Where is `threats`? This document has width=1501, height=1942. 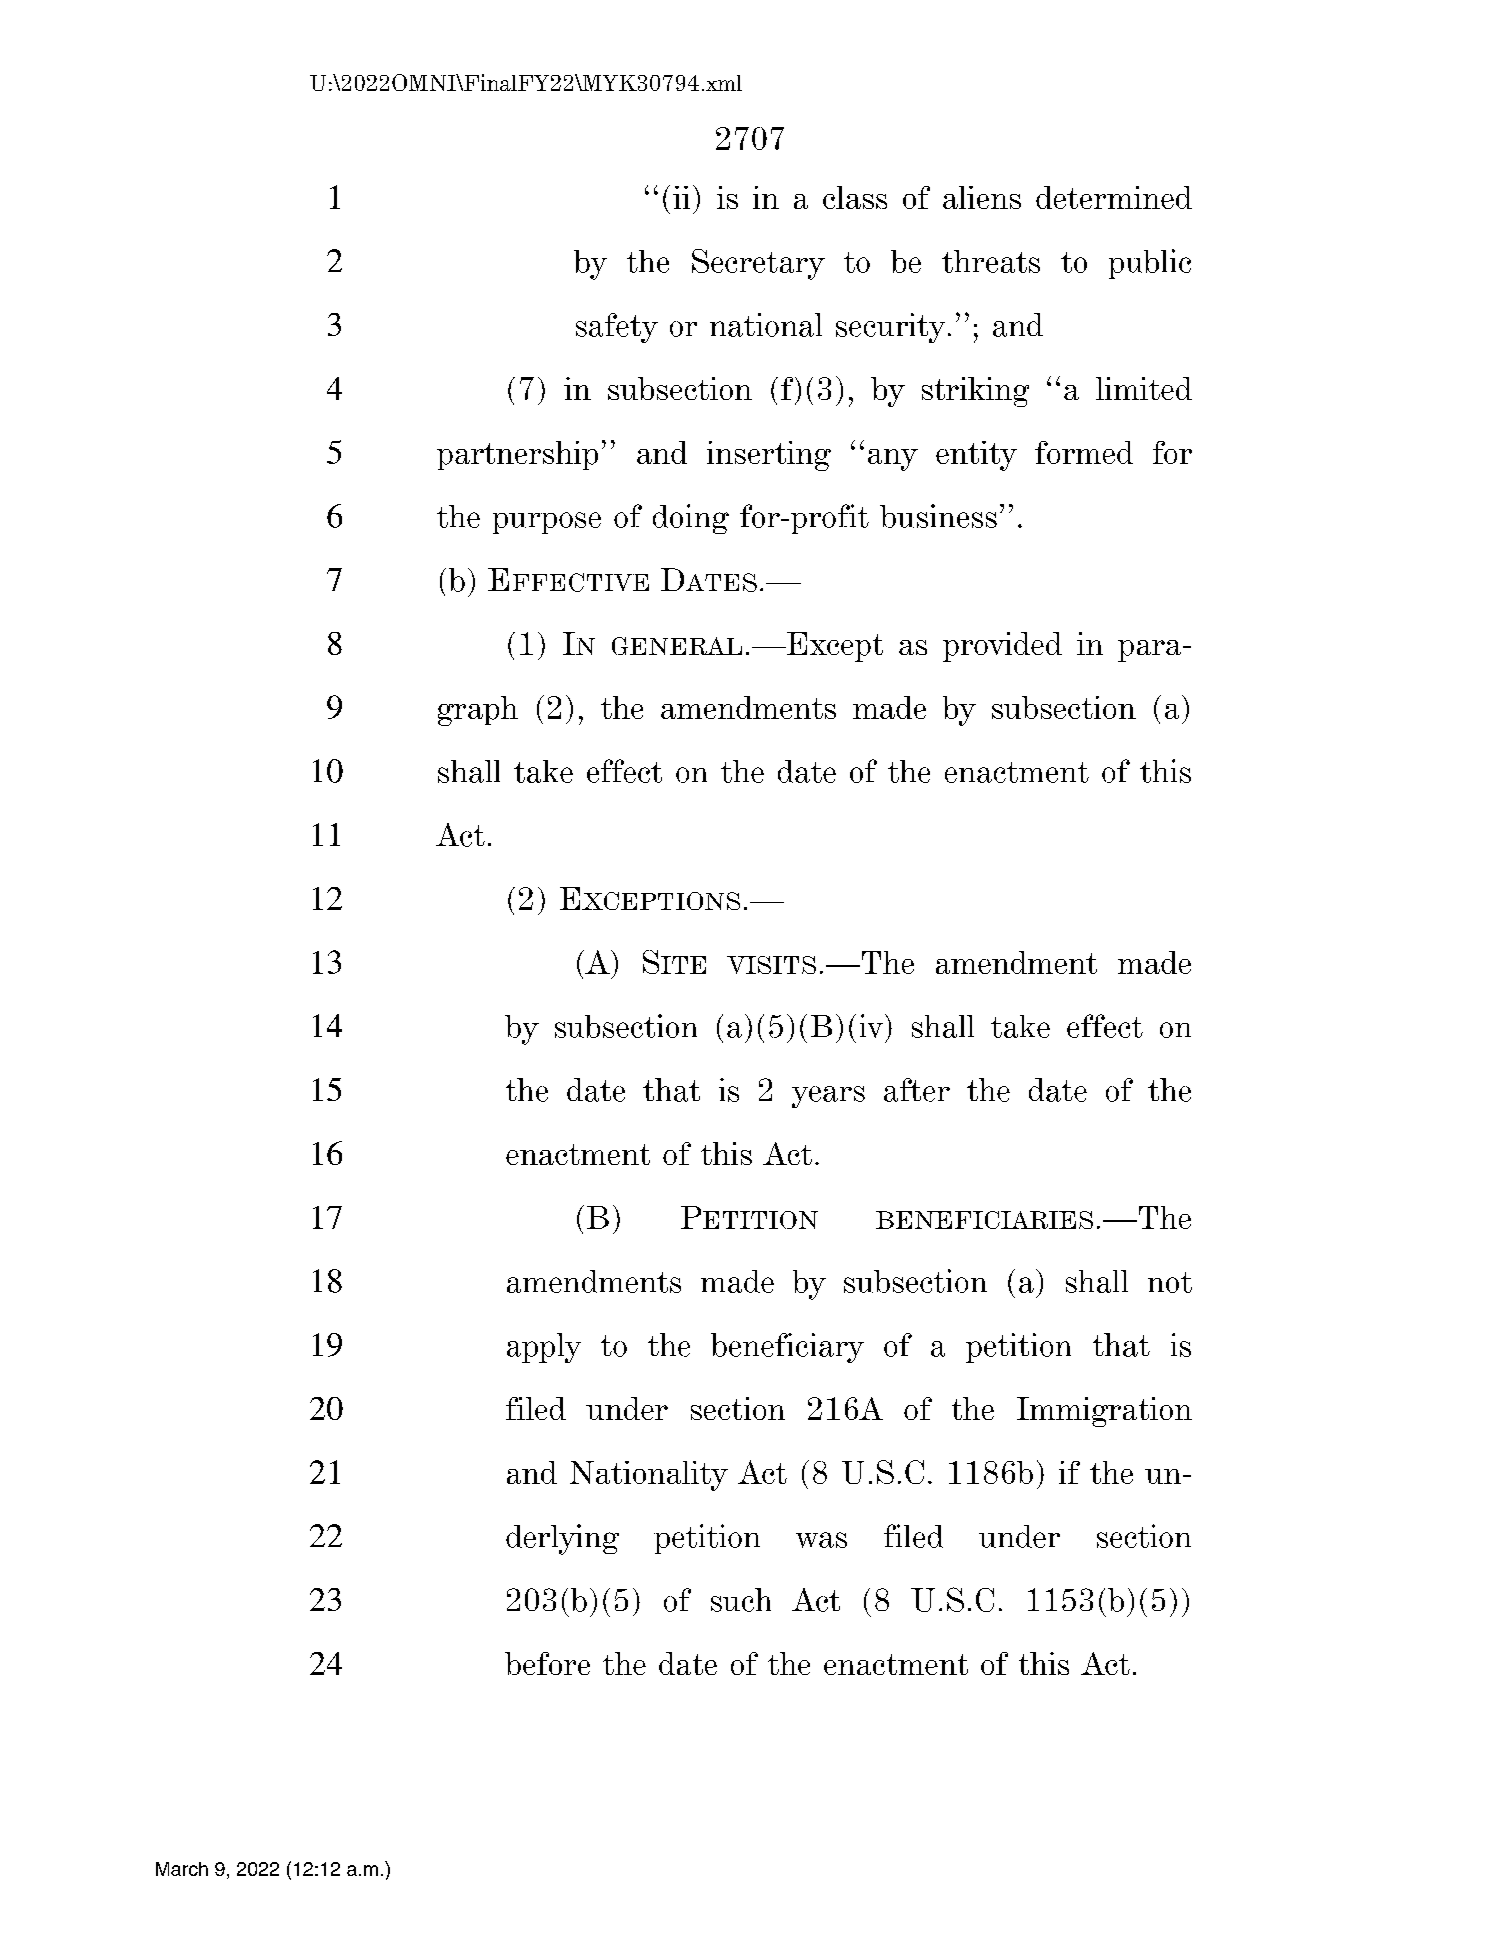 threats is located at coordinates (991, 261).
